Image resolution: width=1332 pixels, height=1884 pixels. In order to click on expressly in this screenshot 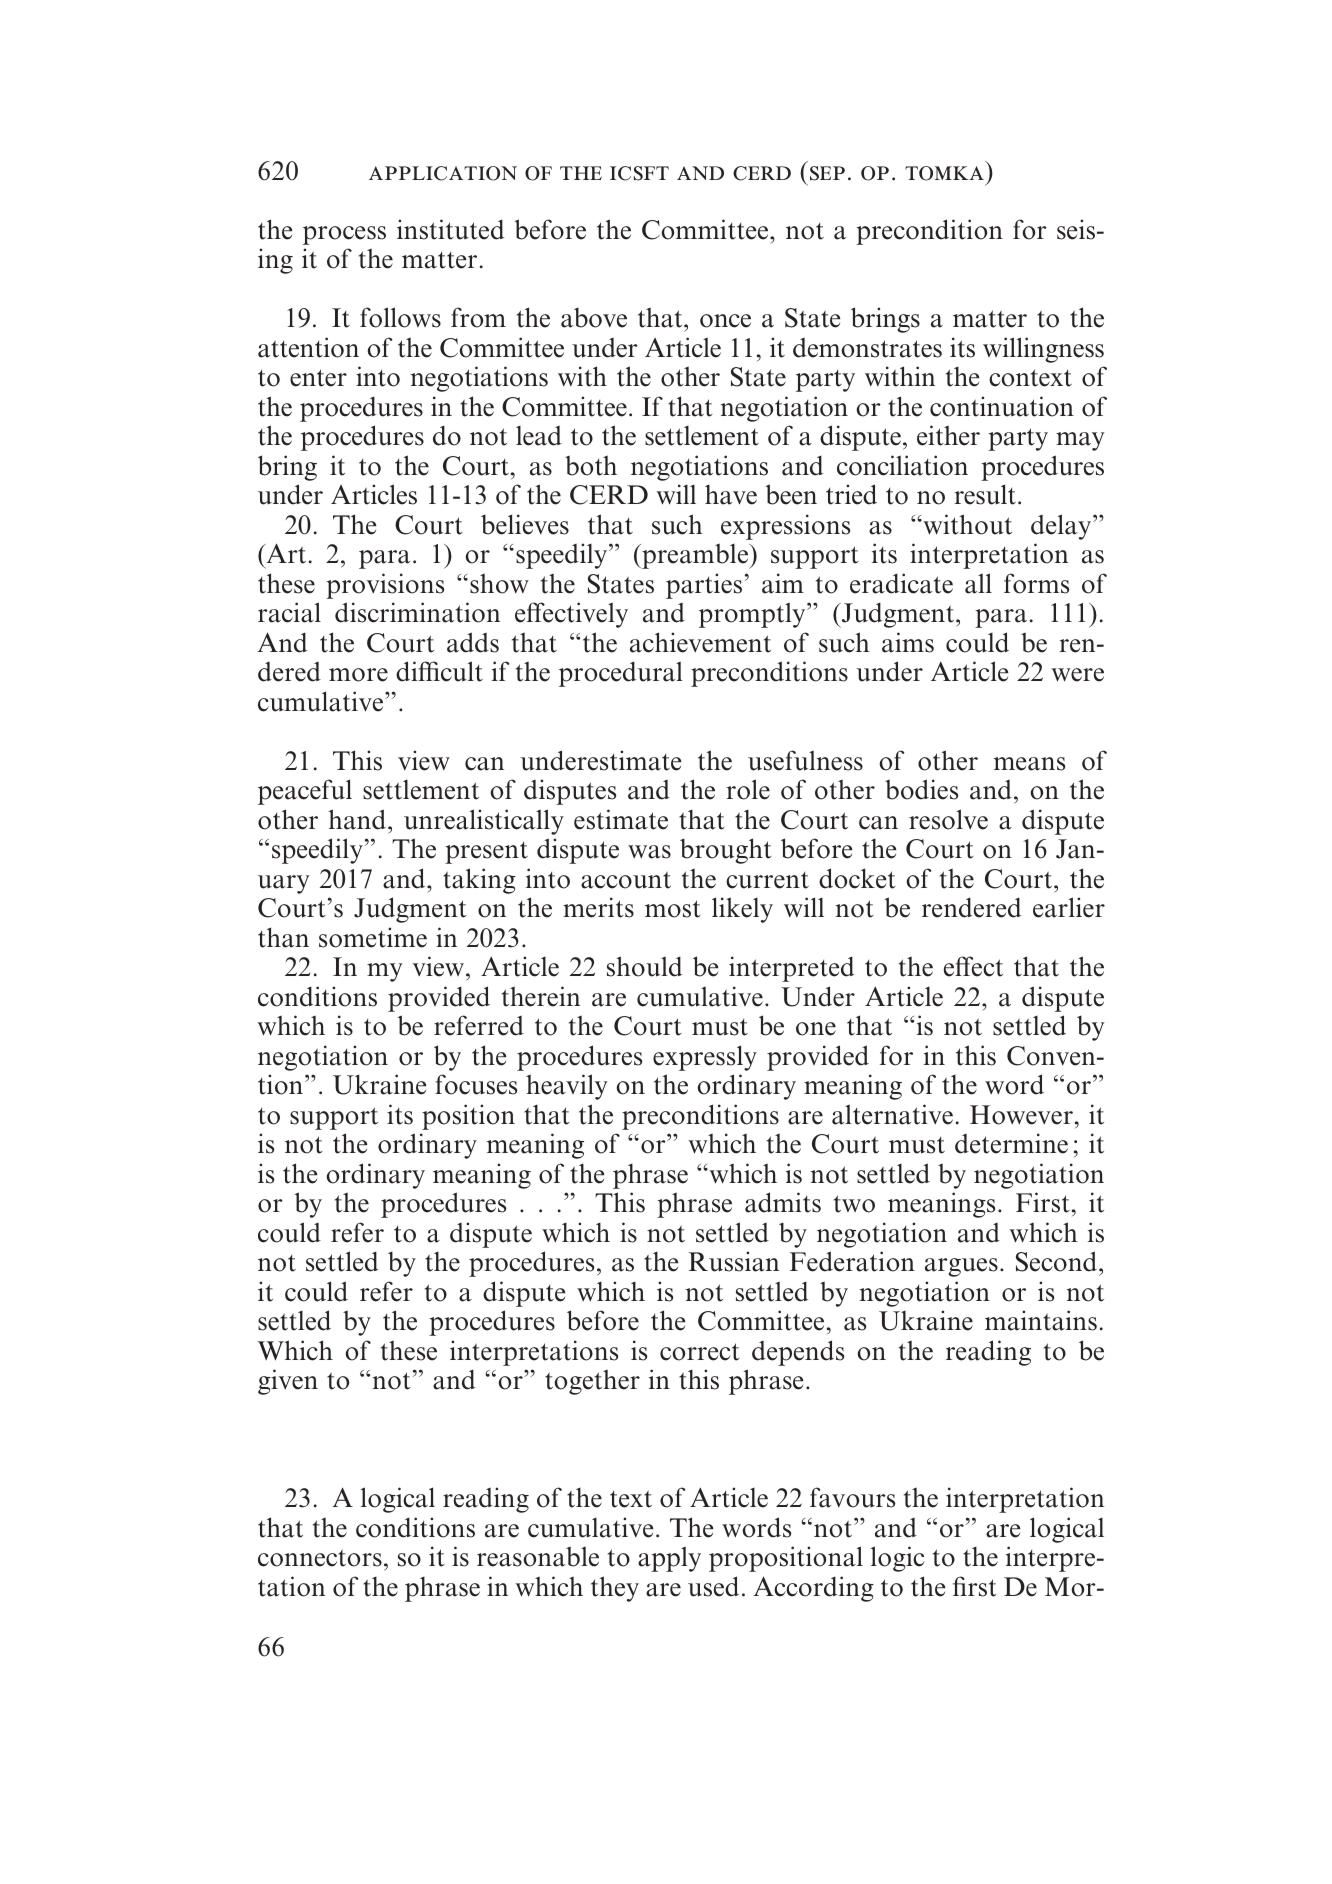, I will do `click(705, 1058)`.
